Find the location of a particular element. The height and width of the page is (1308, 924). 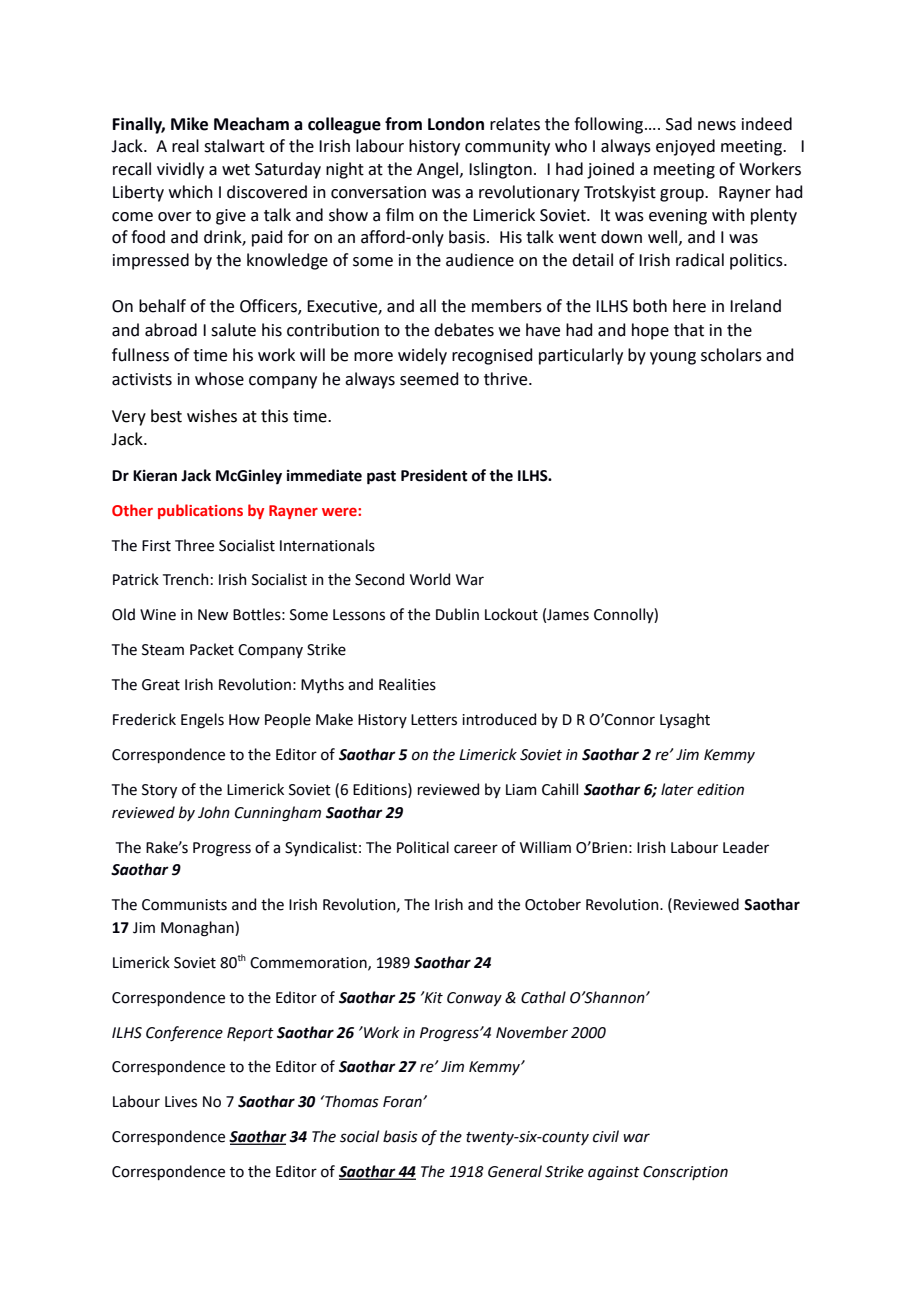

Conscription is located at coordinates (685, 1173).
